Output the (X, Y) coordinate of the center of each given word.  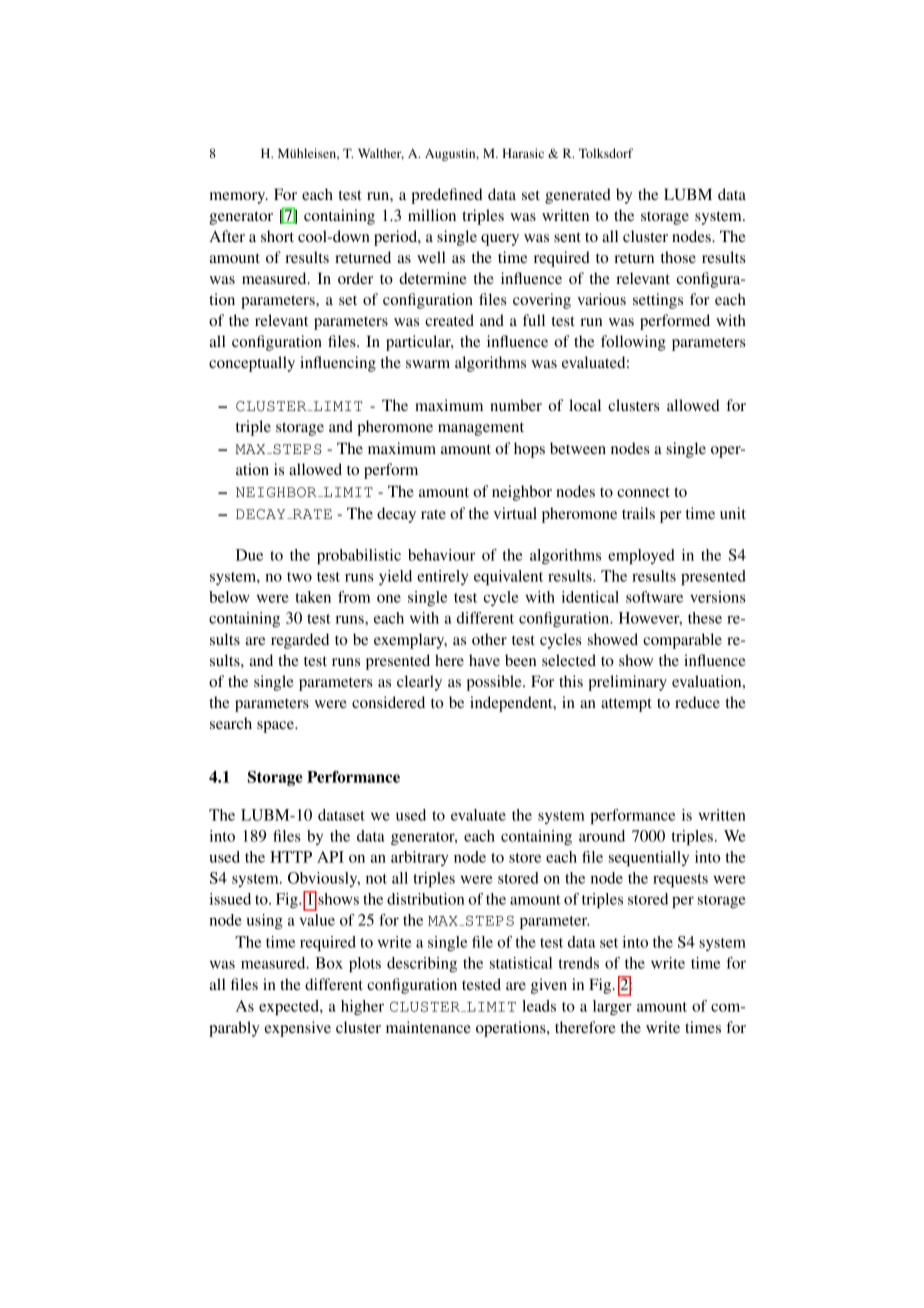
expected (290, 1007)
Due (249, 555)
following (633, 343)
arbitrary (419, 858)
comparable (682, 641)
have (484, 660)
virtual (515, 513)
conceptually (252, 364)
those (678, 257)
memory (239, 198)
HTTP (291, 857)
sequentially (649, 858)
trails (638, 513)
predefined (447, 196)
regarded (300, 641)
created (449, 320)
